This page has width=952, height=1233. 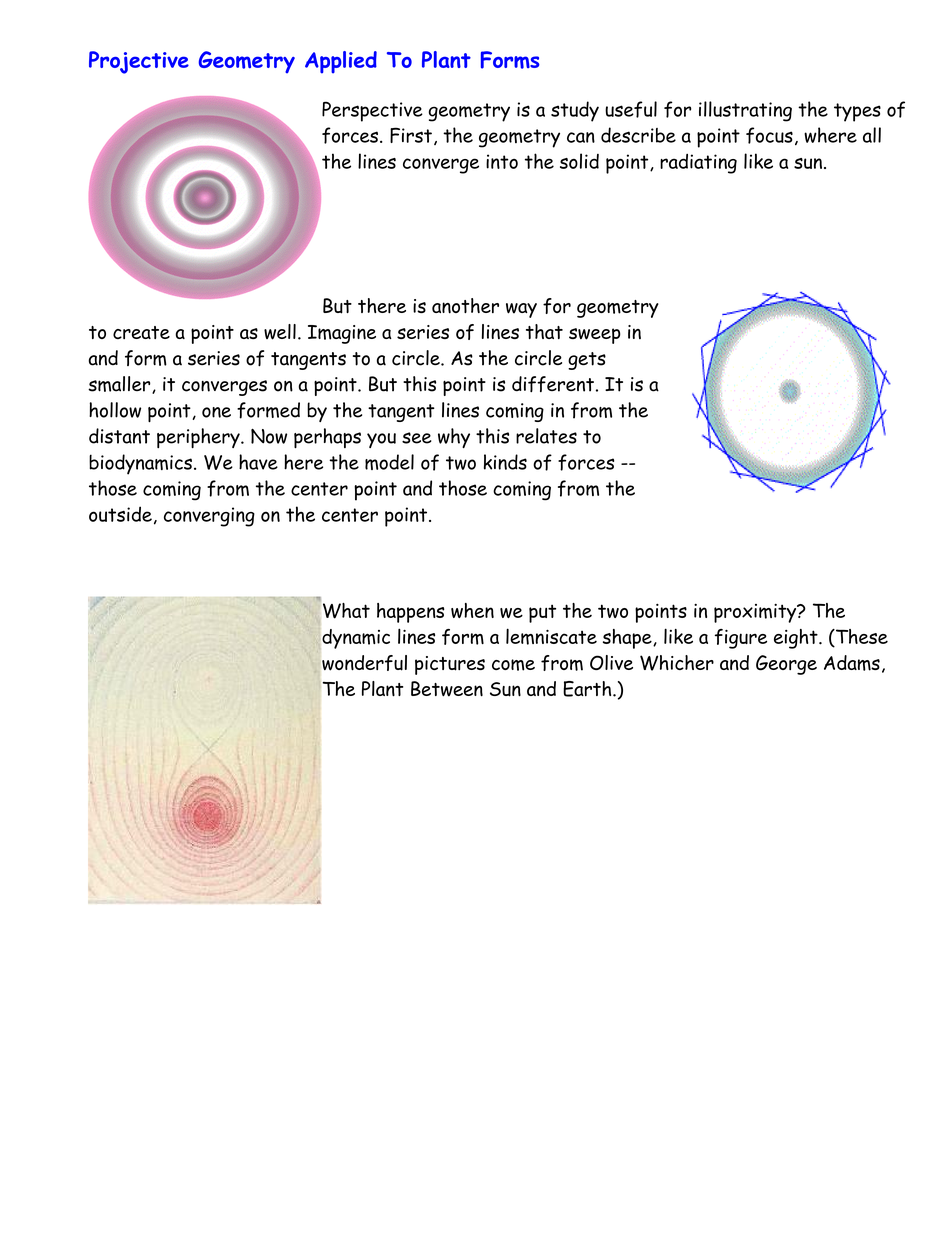 I want to click on create, so click(x=141, y=332).
